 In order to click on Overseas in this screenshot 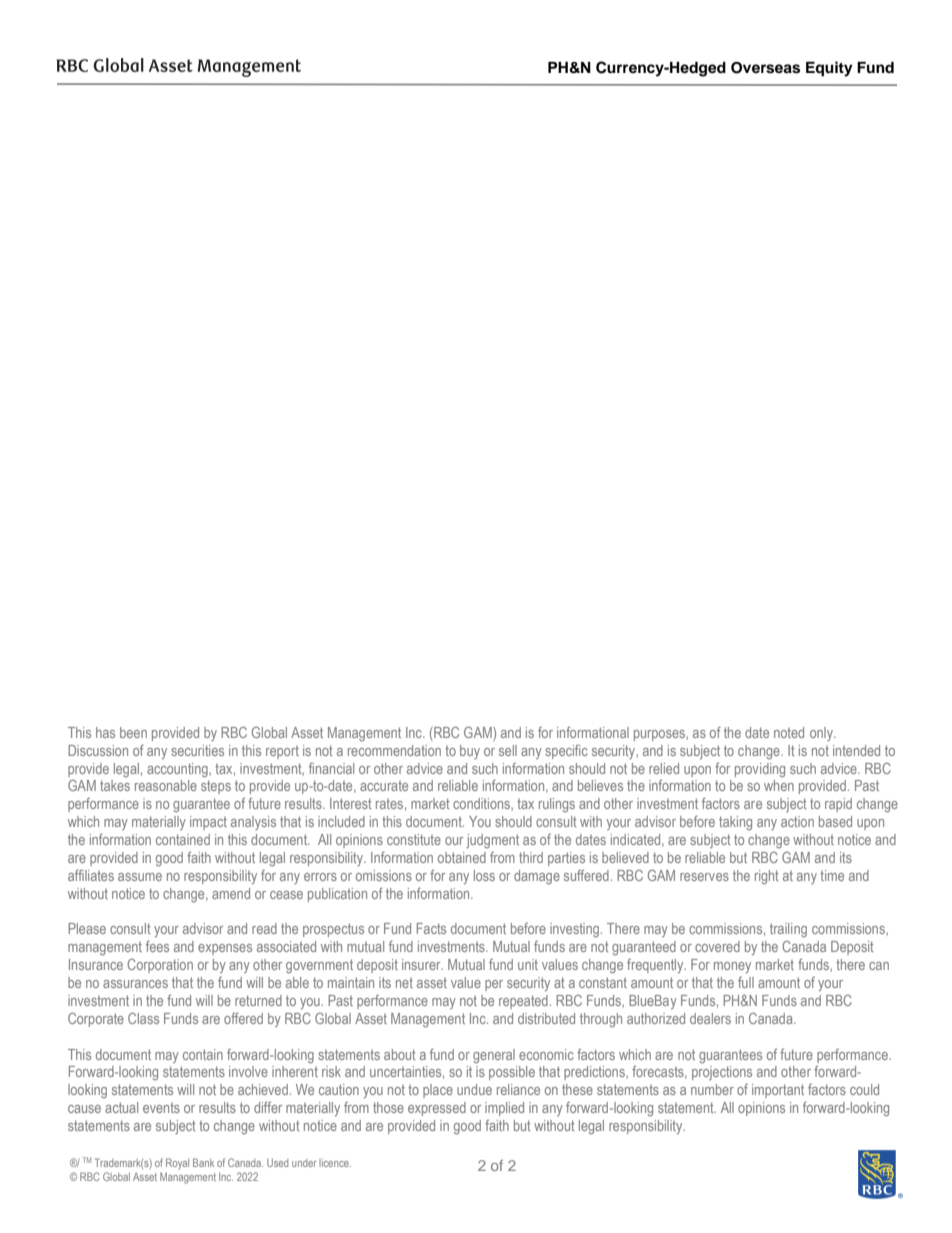, I will do `click(765, 68)`.
